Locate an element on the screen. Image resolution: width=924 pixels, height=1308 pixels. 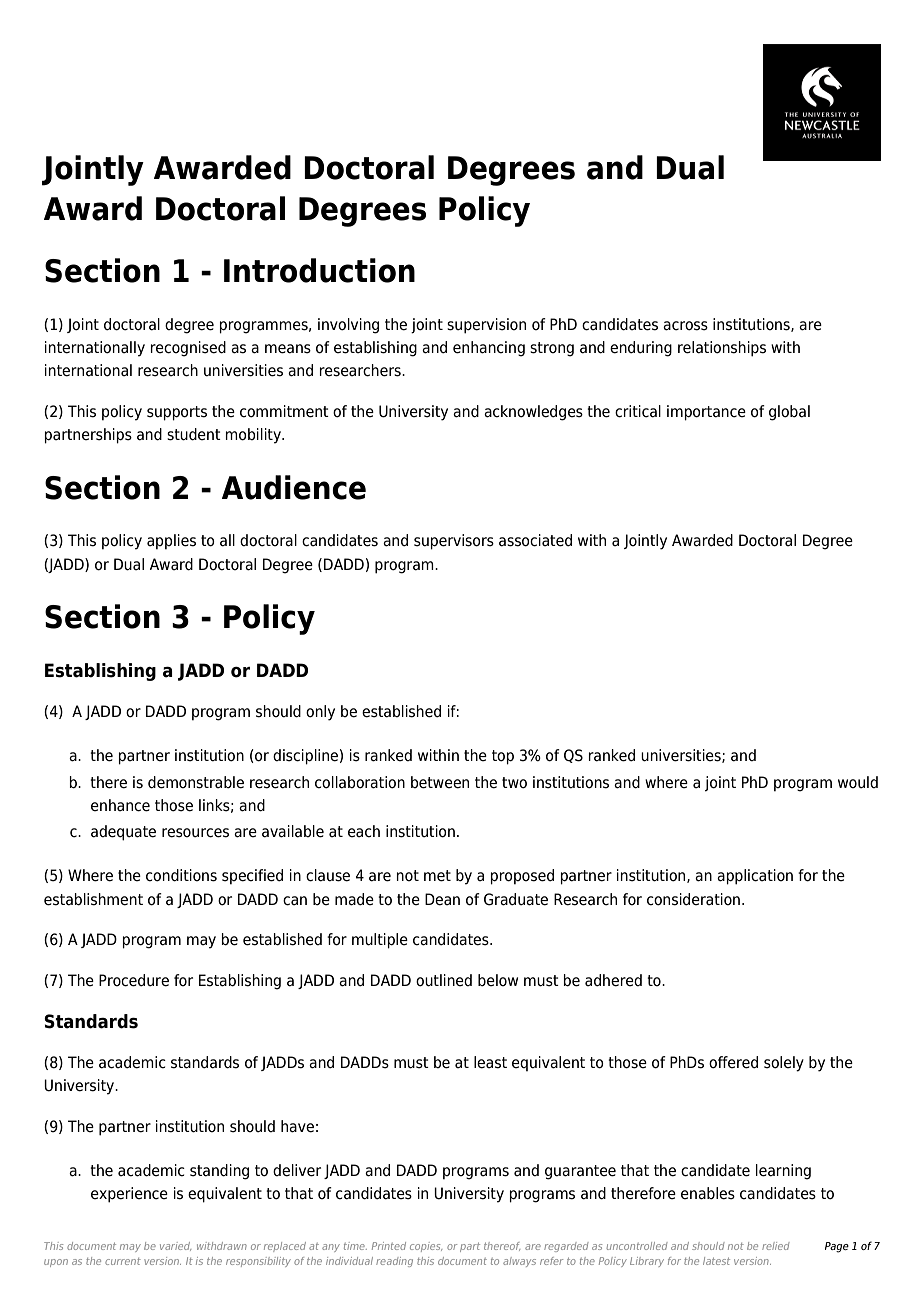
establishment is located at coordinates (93, 899).
